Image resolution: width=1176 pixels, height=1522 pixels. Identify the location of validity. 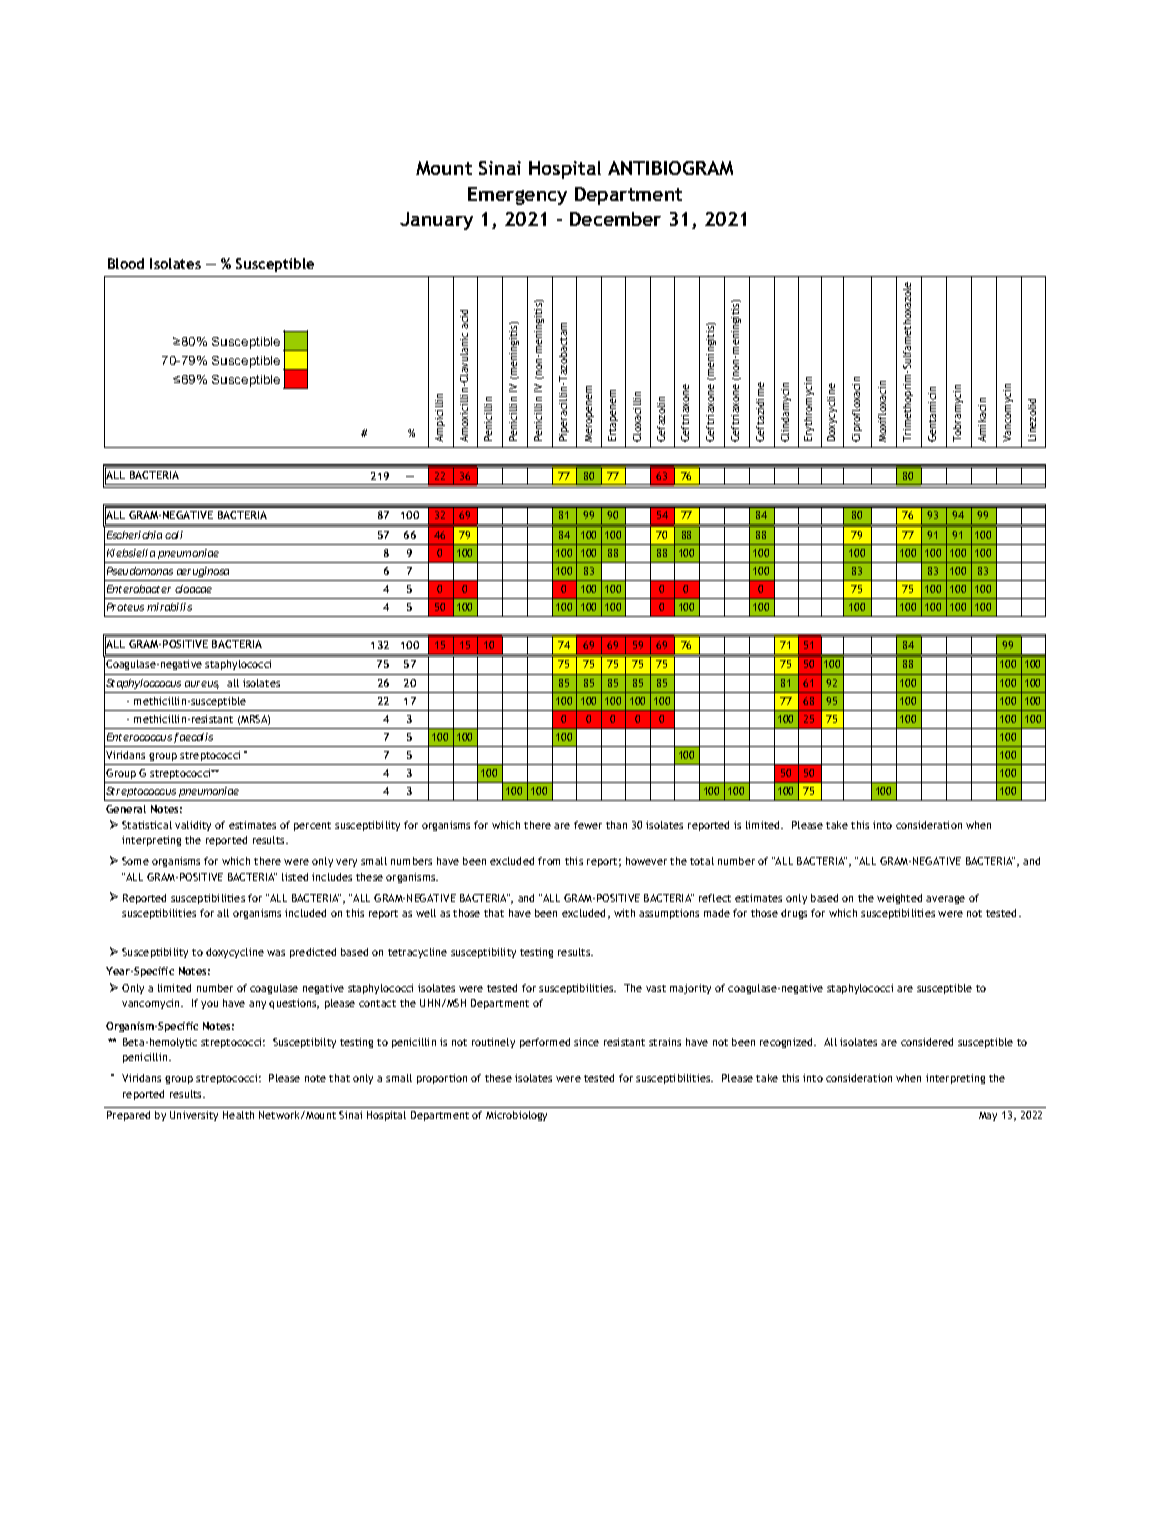
(193, 826).
